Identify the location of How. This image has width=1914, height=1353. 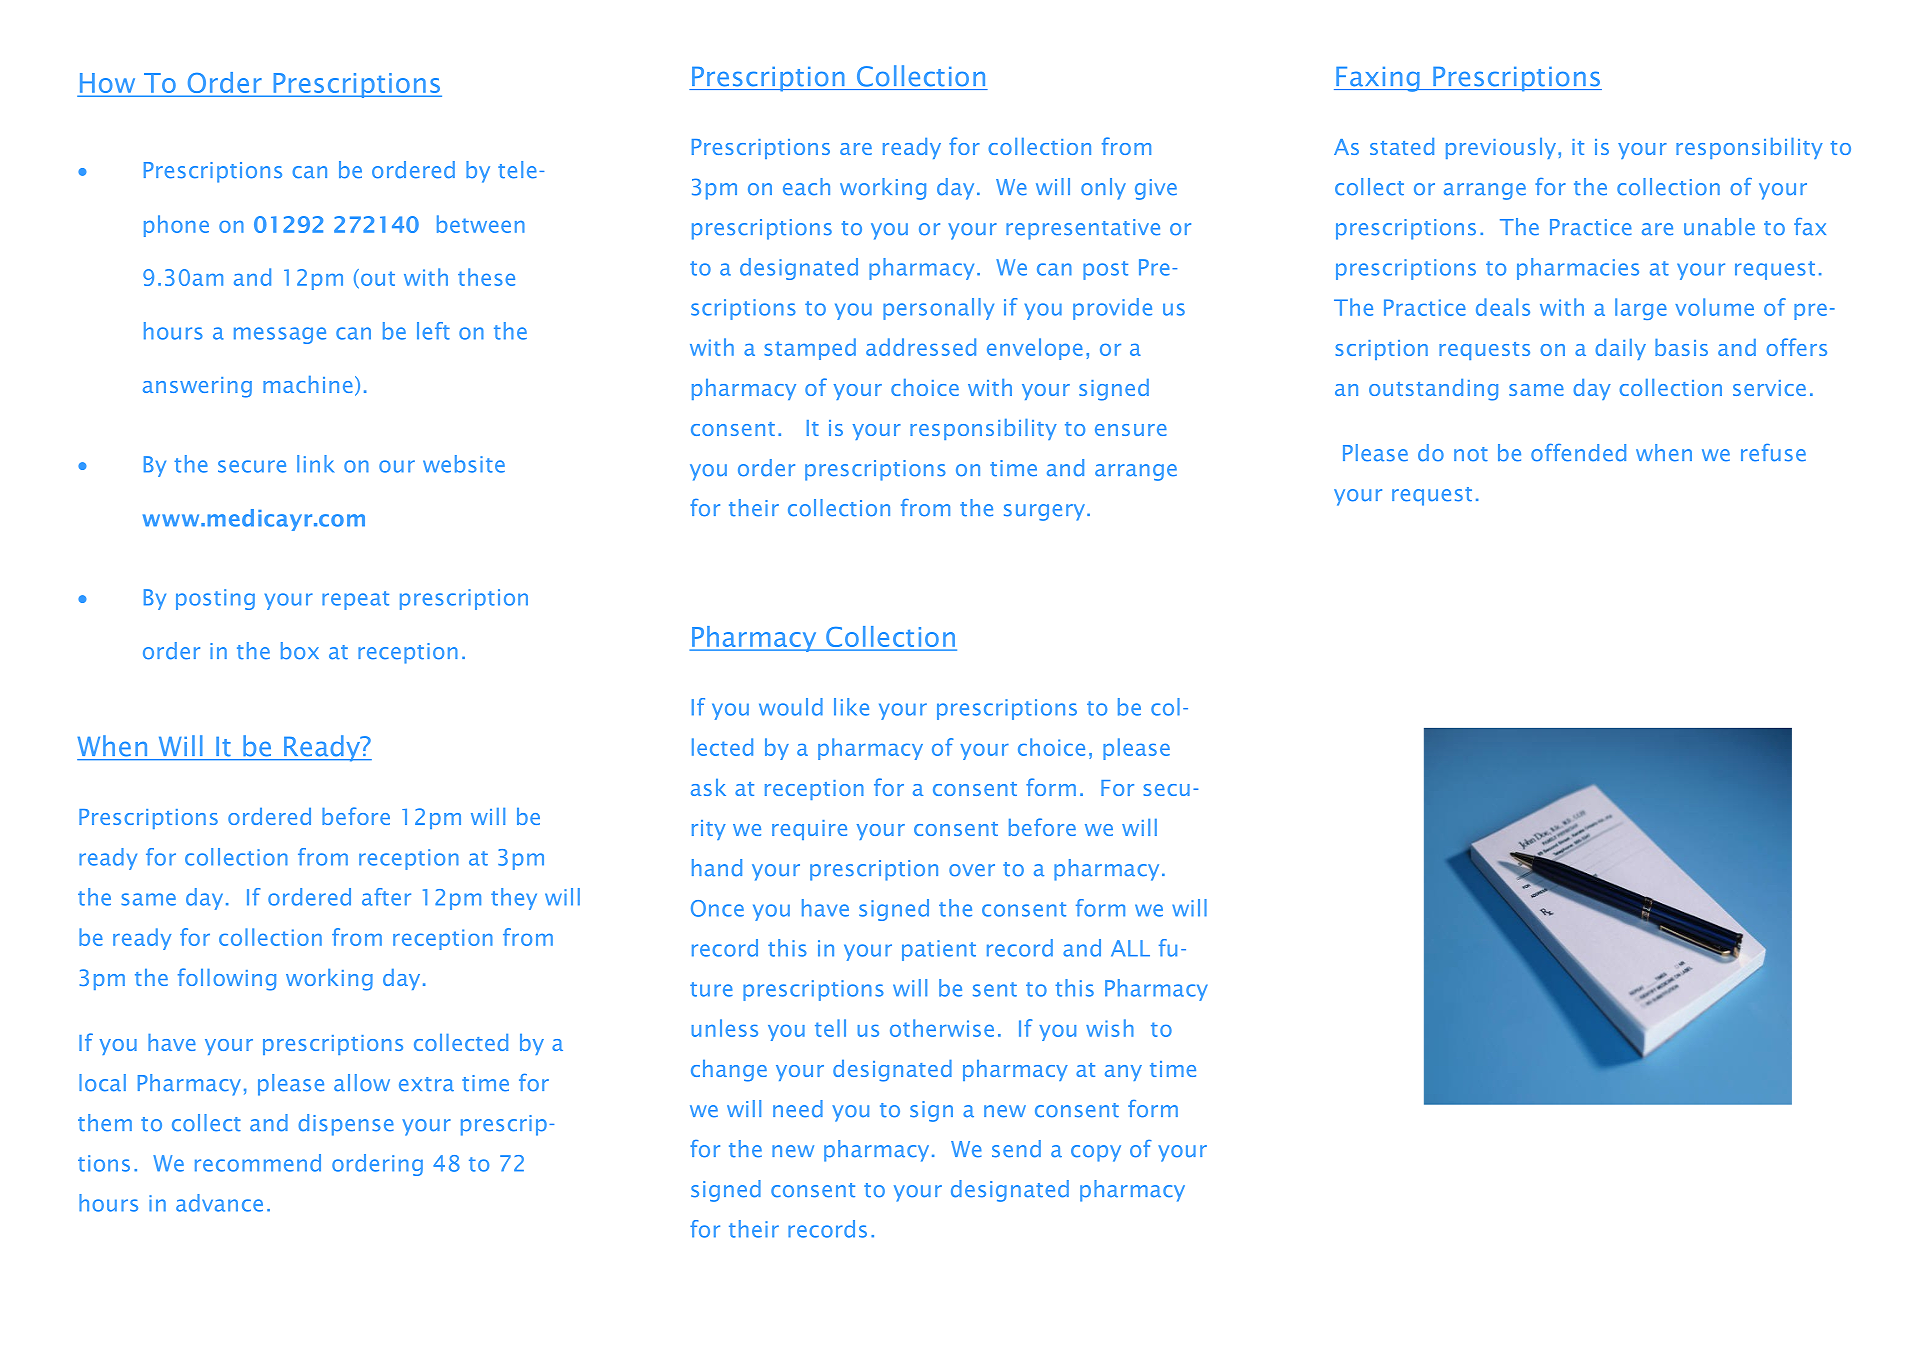
(108, 84).
